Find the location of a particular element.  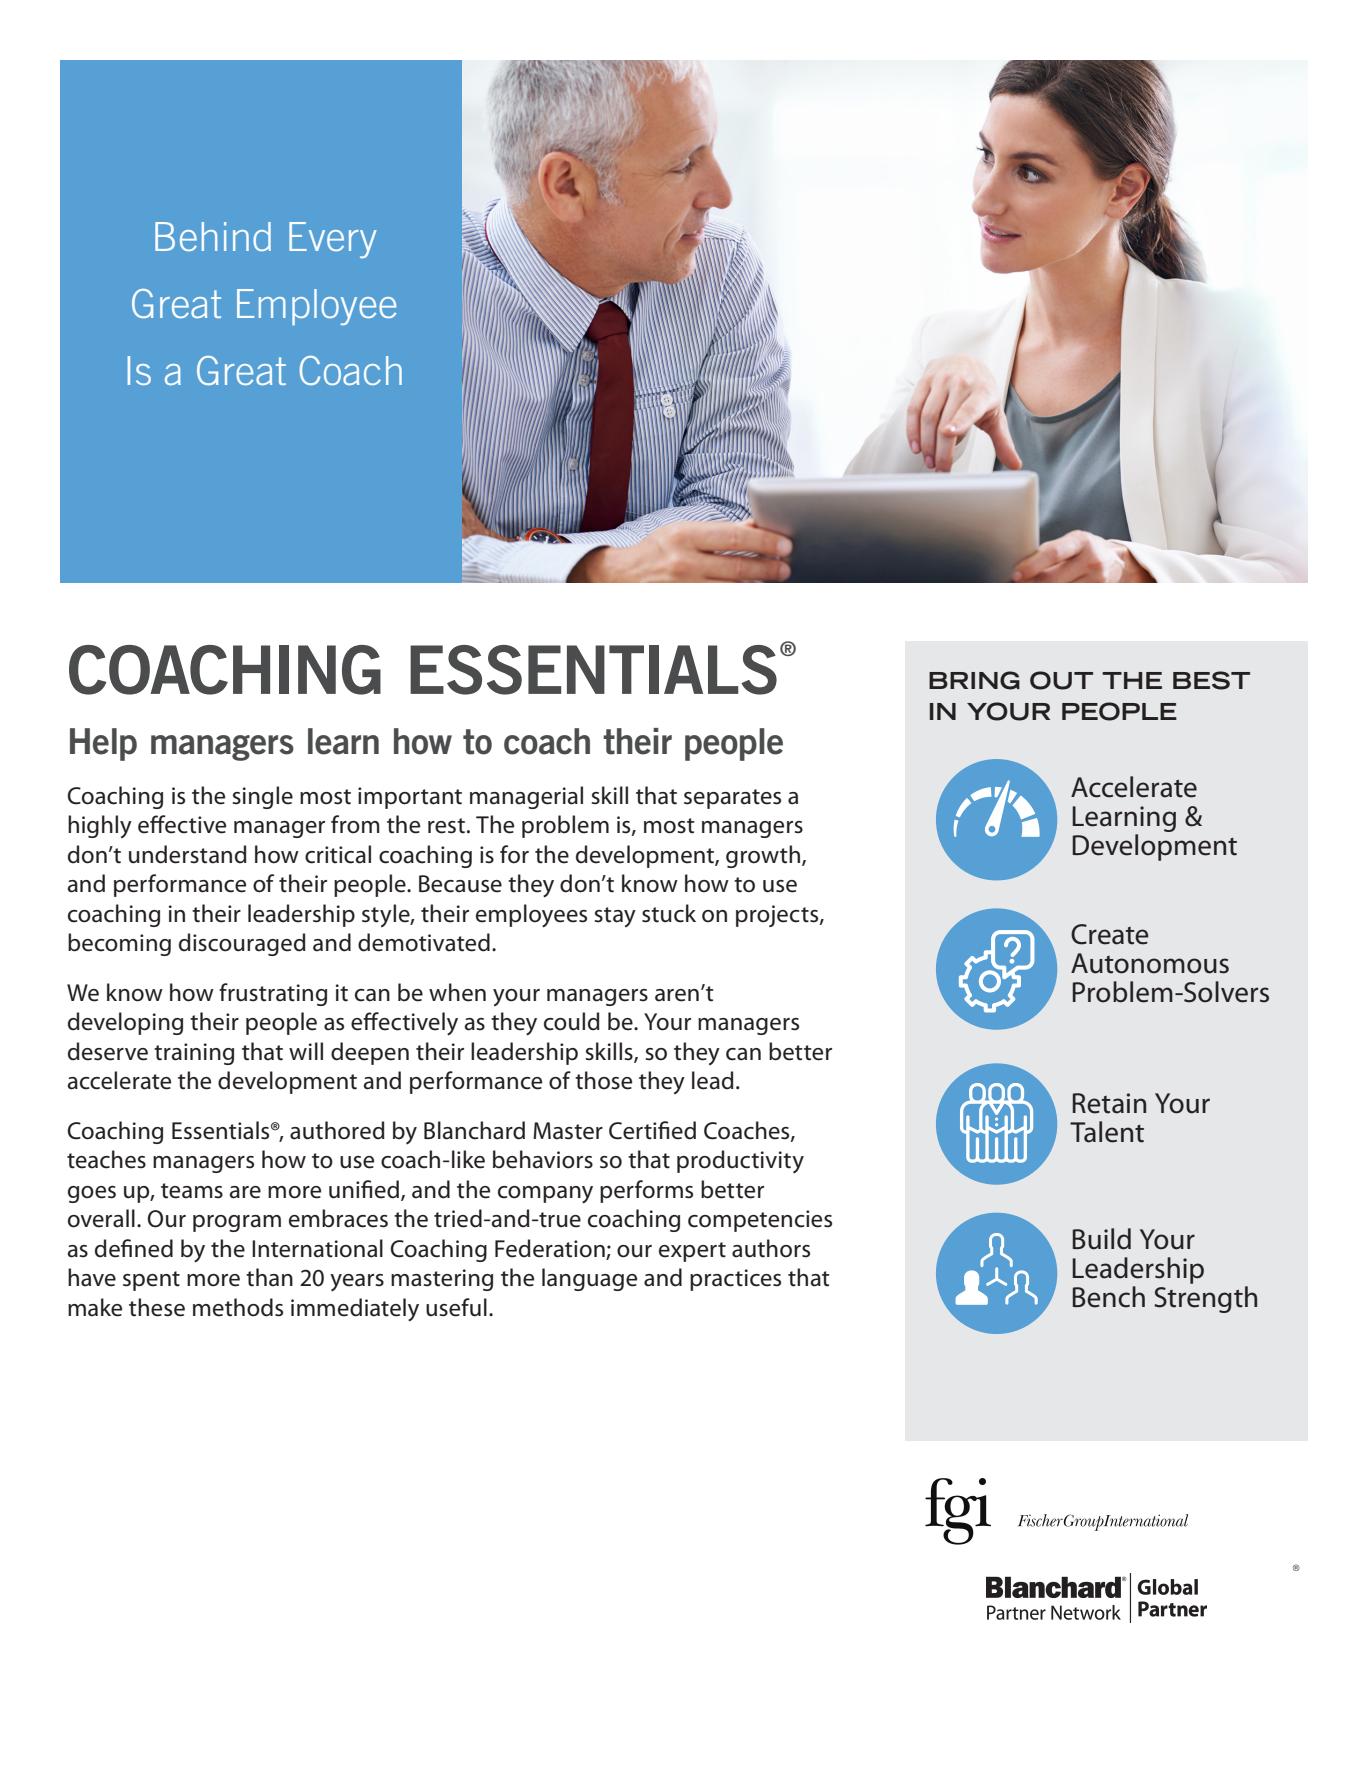

OUT is located at coordinates (1061, 680).
